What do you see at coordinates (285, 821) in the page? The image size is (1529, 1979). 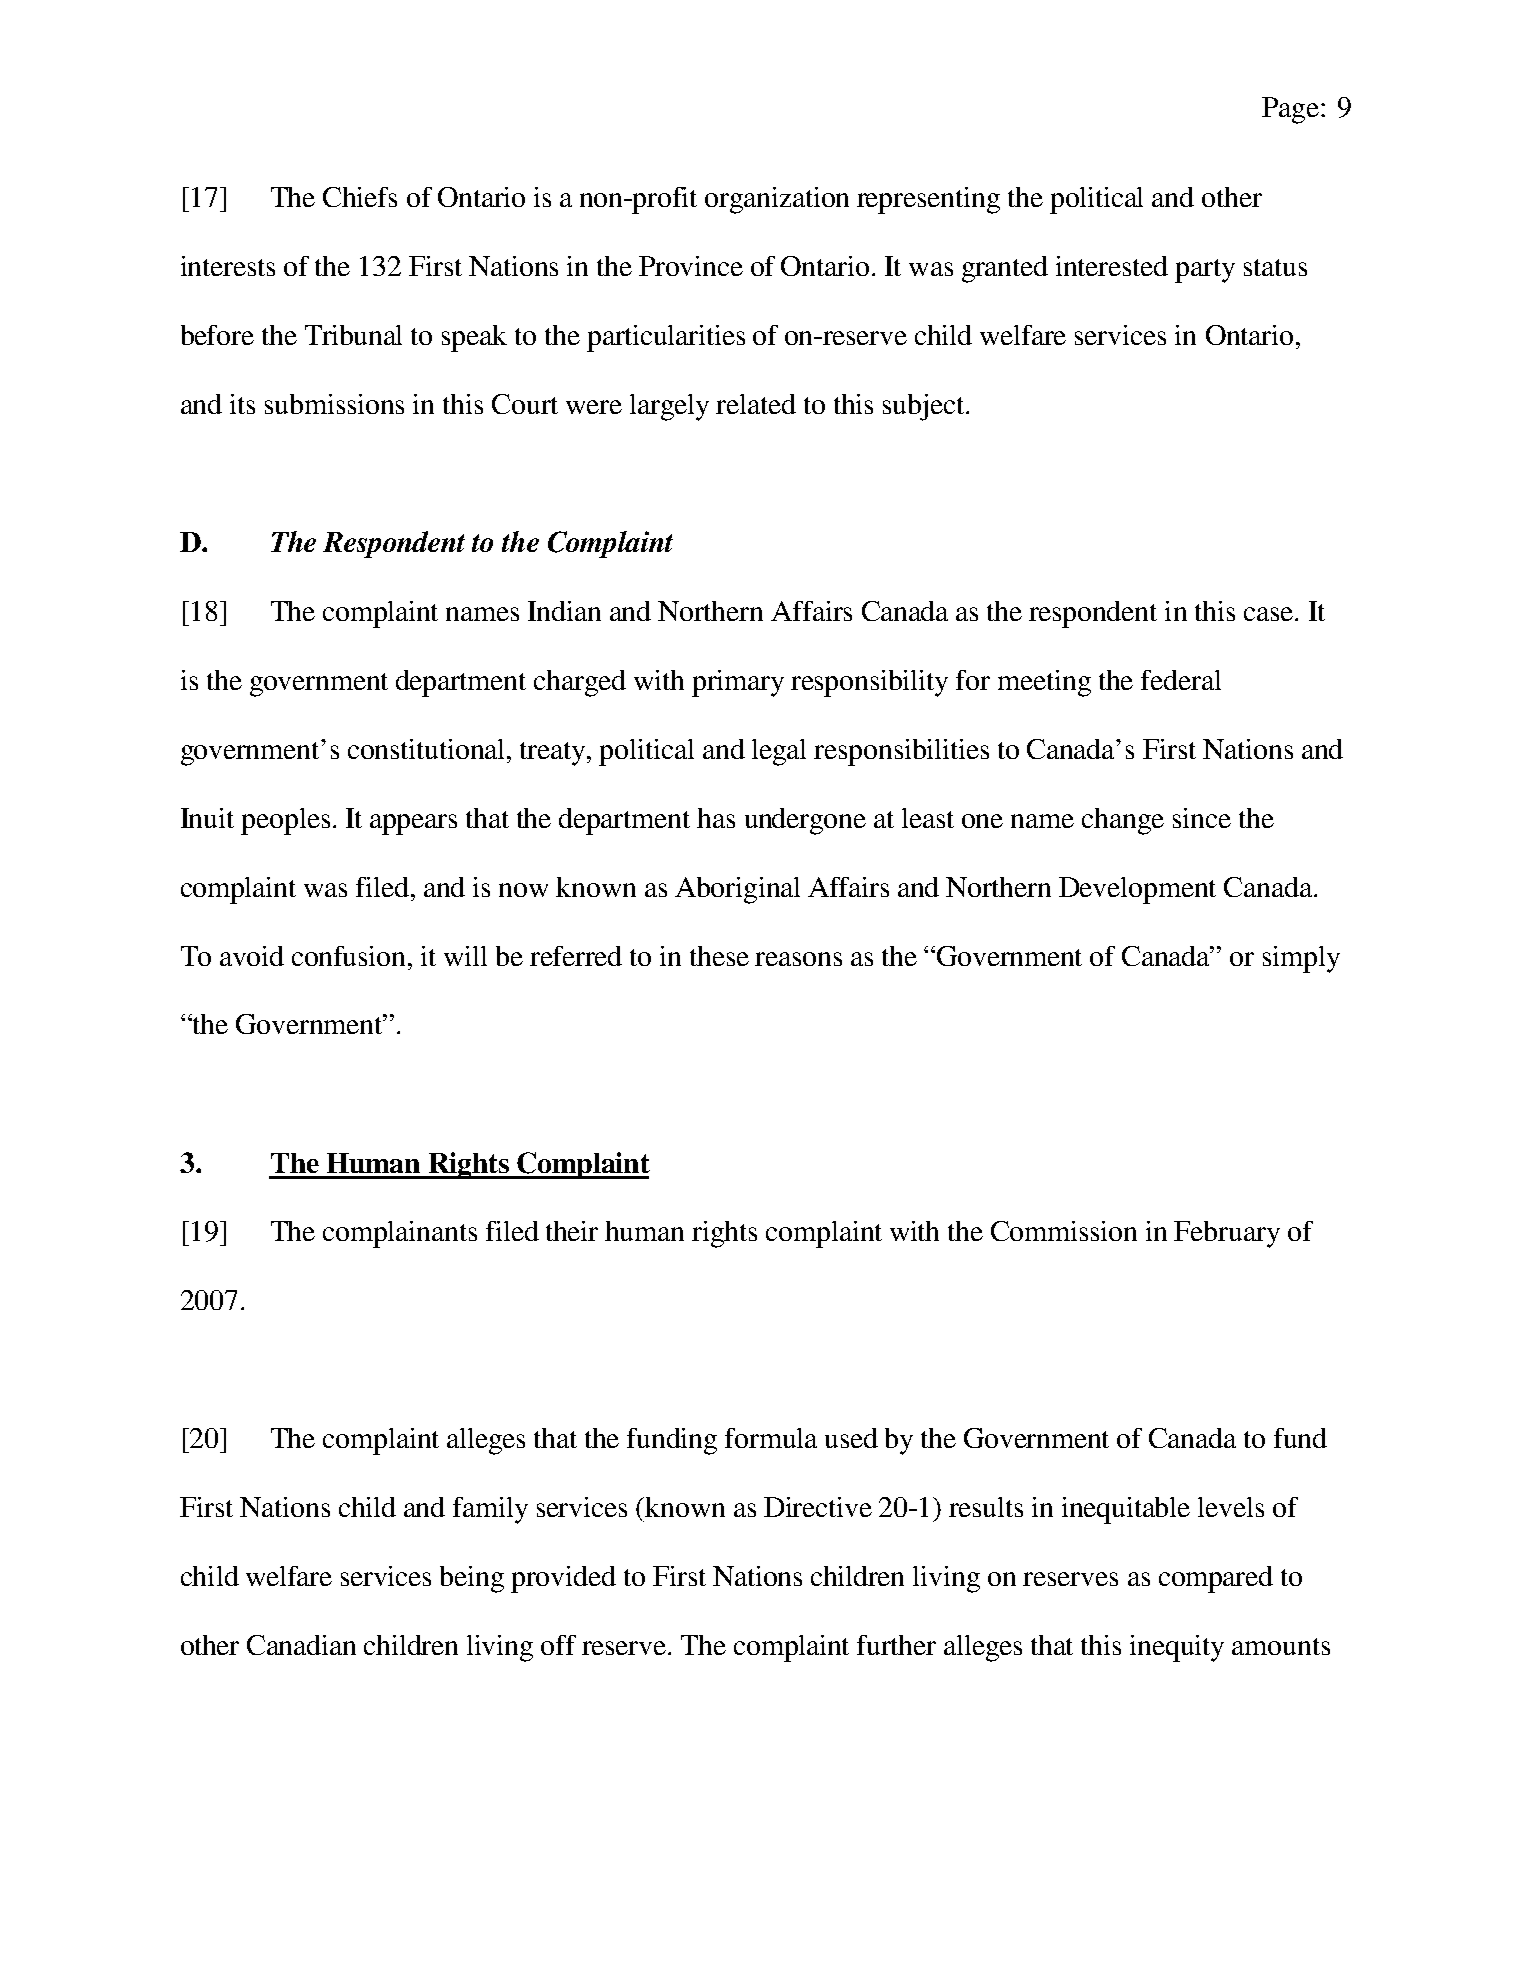 I see `peoples` at bounding box center [285, 821].
